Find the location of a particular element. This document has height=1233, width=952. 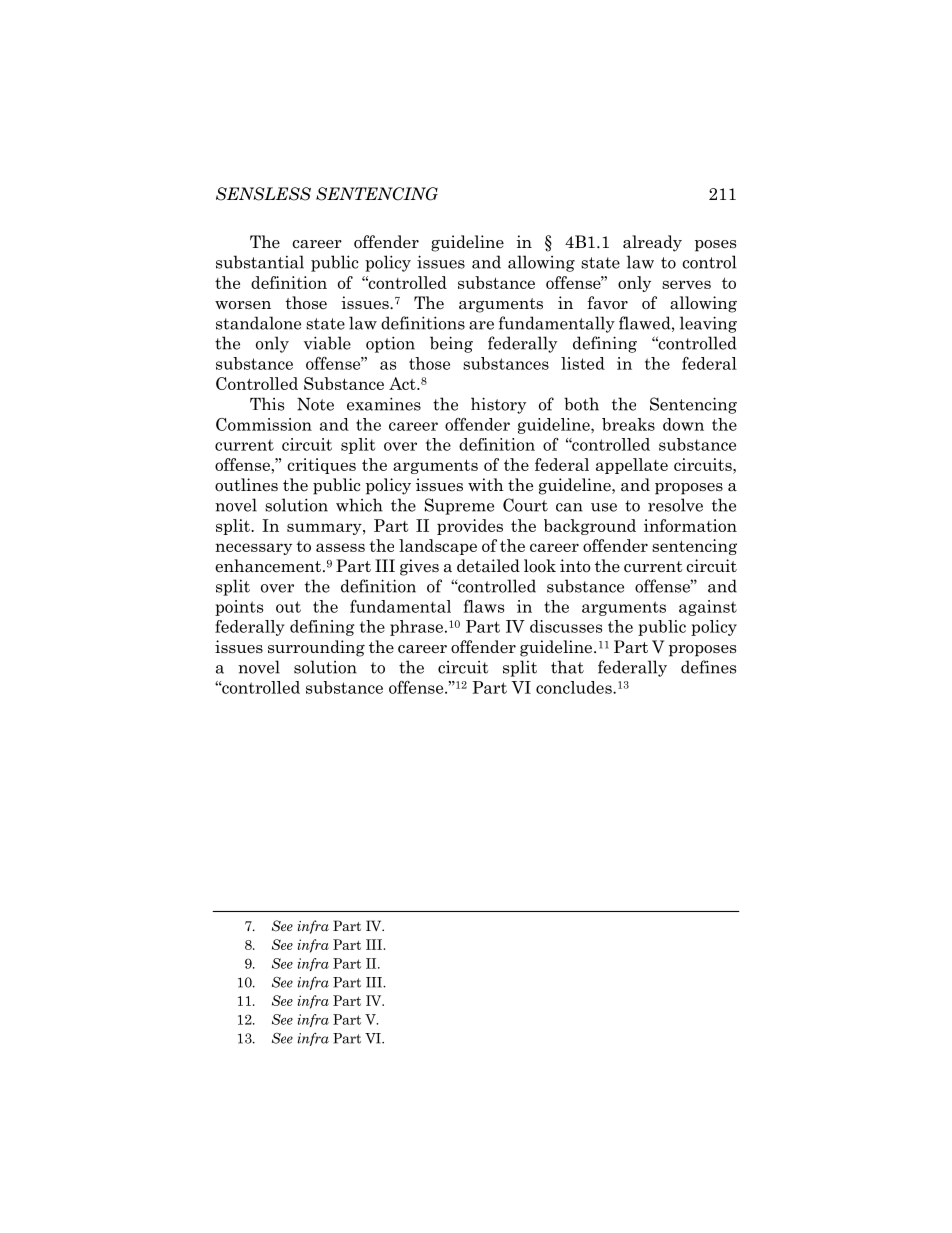

provides is located at coordinates (470, 527).
